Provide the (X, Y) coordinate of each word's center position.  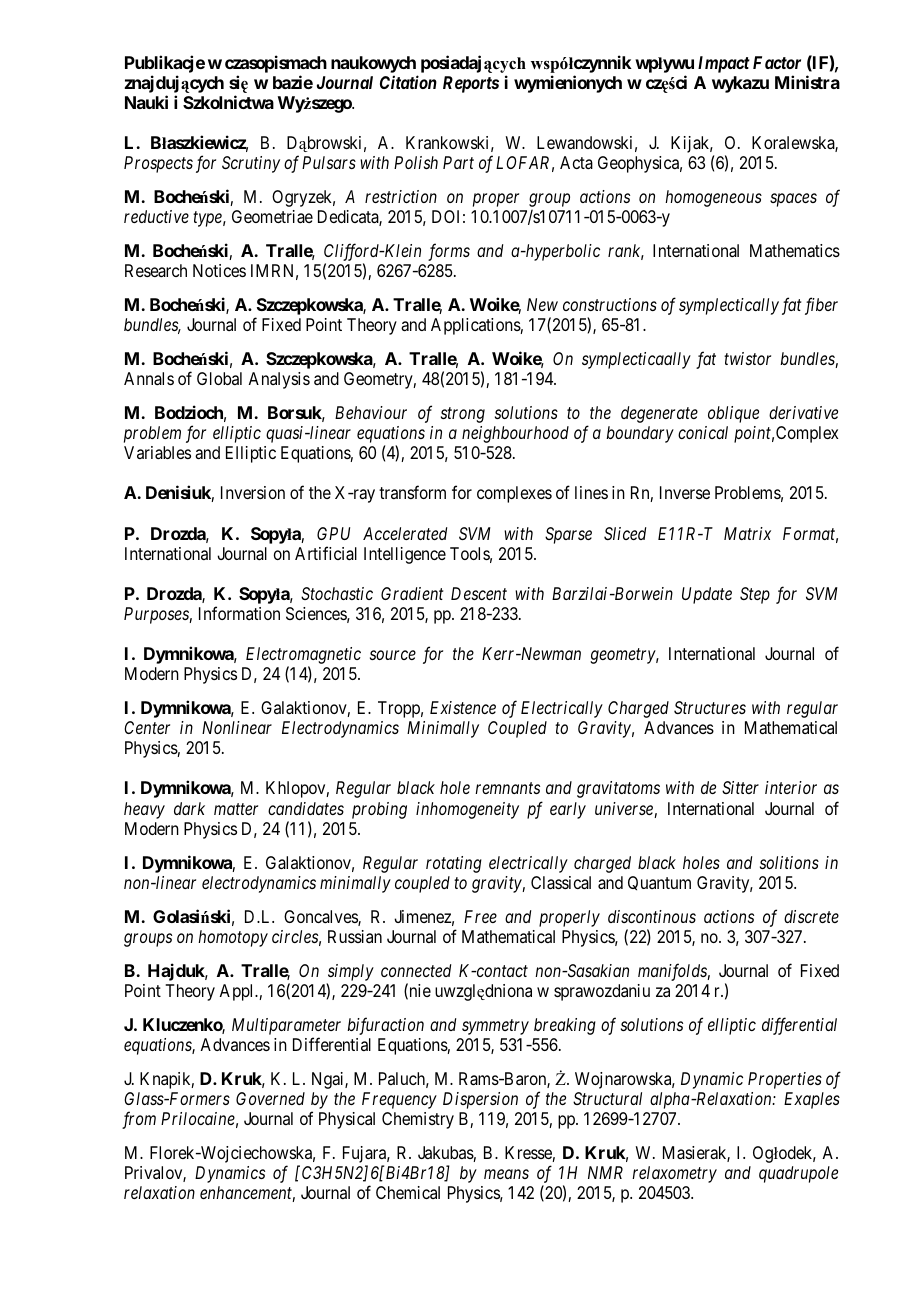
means (506, 1174)
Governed (270, 1098)
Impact (724, 64)
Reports (471, 84)
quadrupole (798, 1174)
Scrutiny (251, 164)
